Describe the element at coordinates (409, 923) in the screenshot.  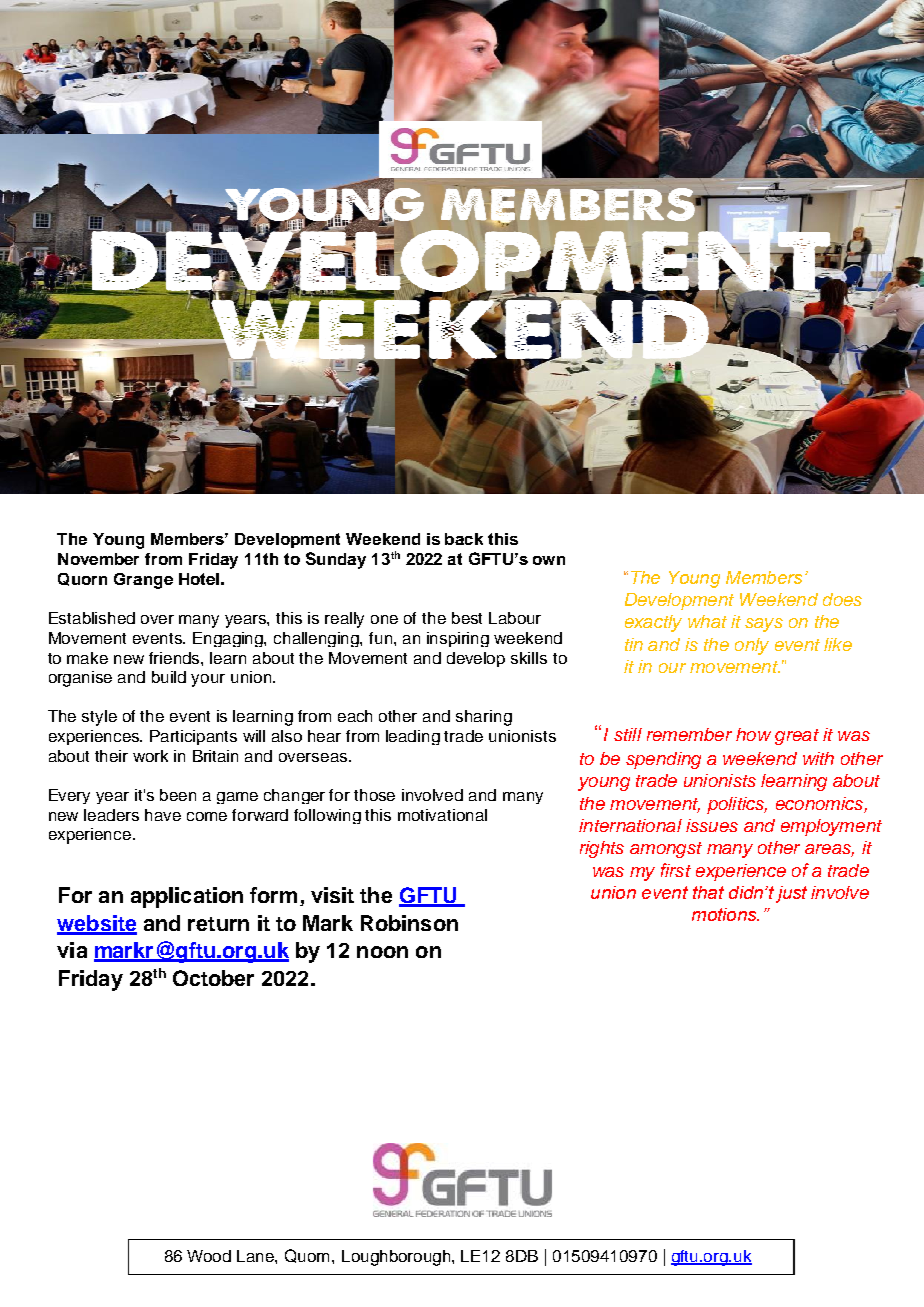
I see `Robinson` at that location.
